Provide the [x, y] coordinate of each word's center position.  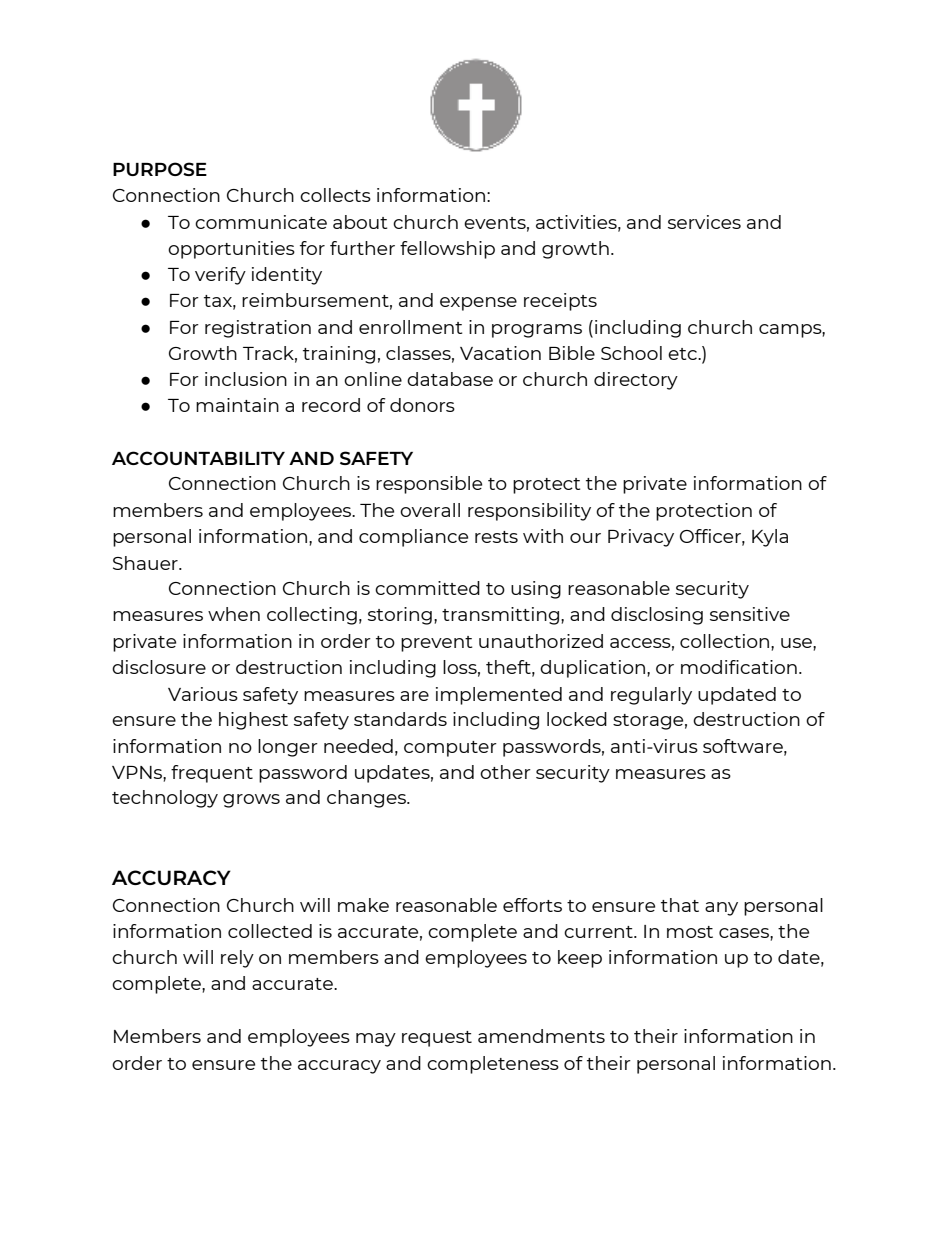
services [704, 222]
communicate [261, 222]
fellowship [447, 250]
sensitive [750, 614]
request [437, 1039]
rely [237, 959]
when [234, 614]
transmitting [500, 616]
